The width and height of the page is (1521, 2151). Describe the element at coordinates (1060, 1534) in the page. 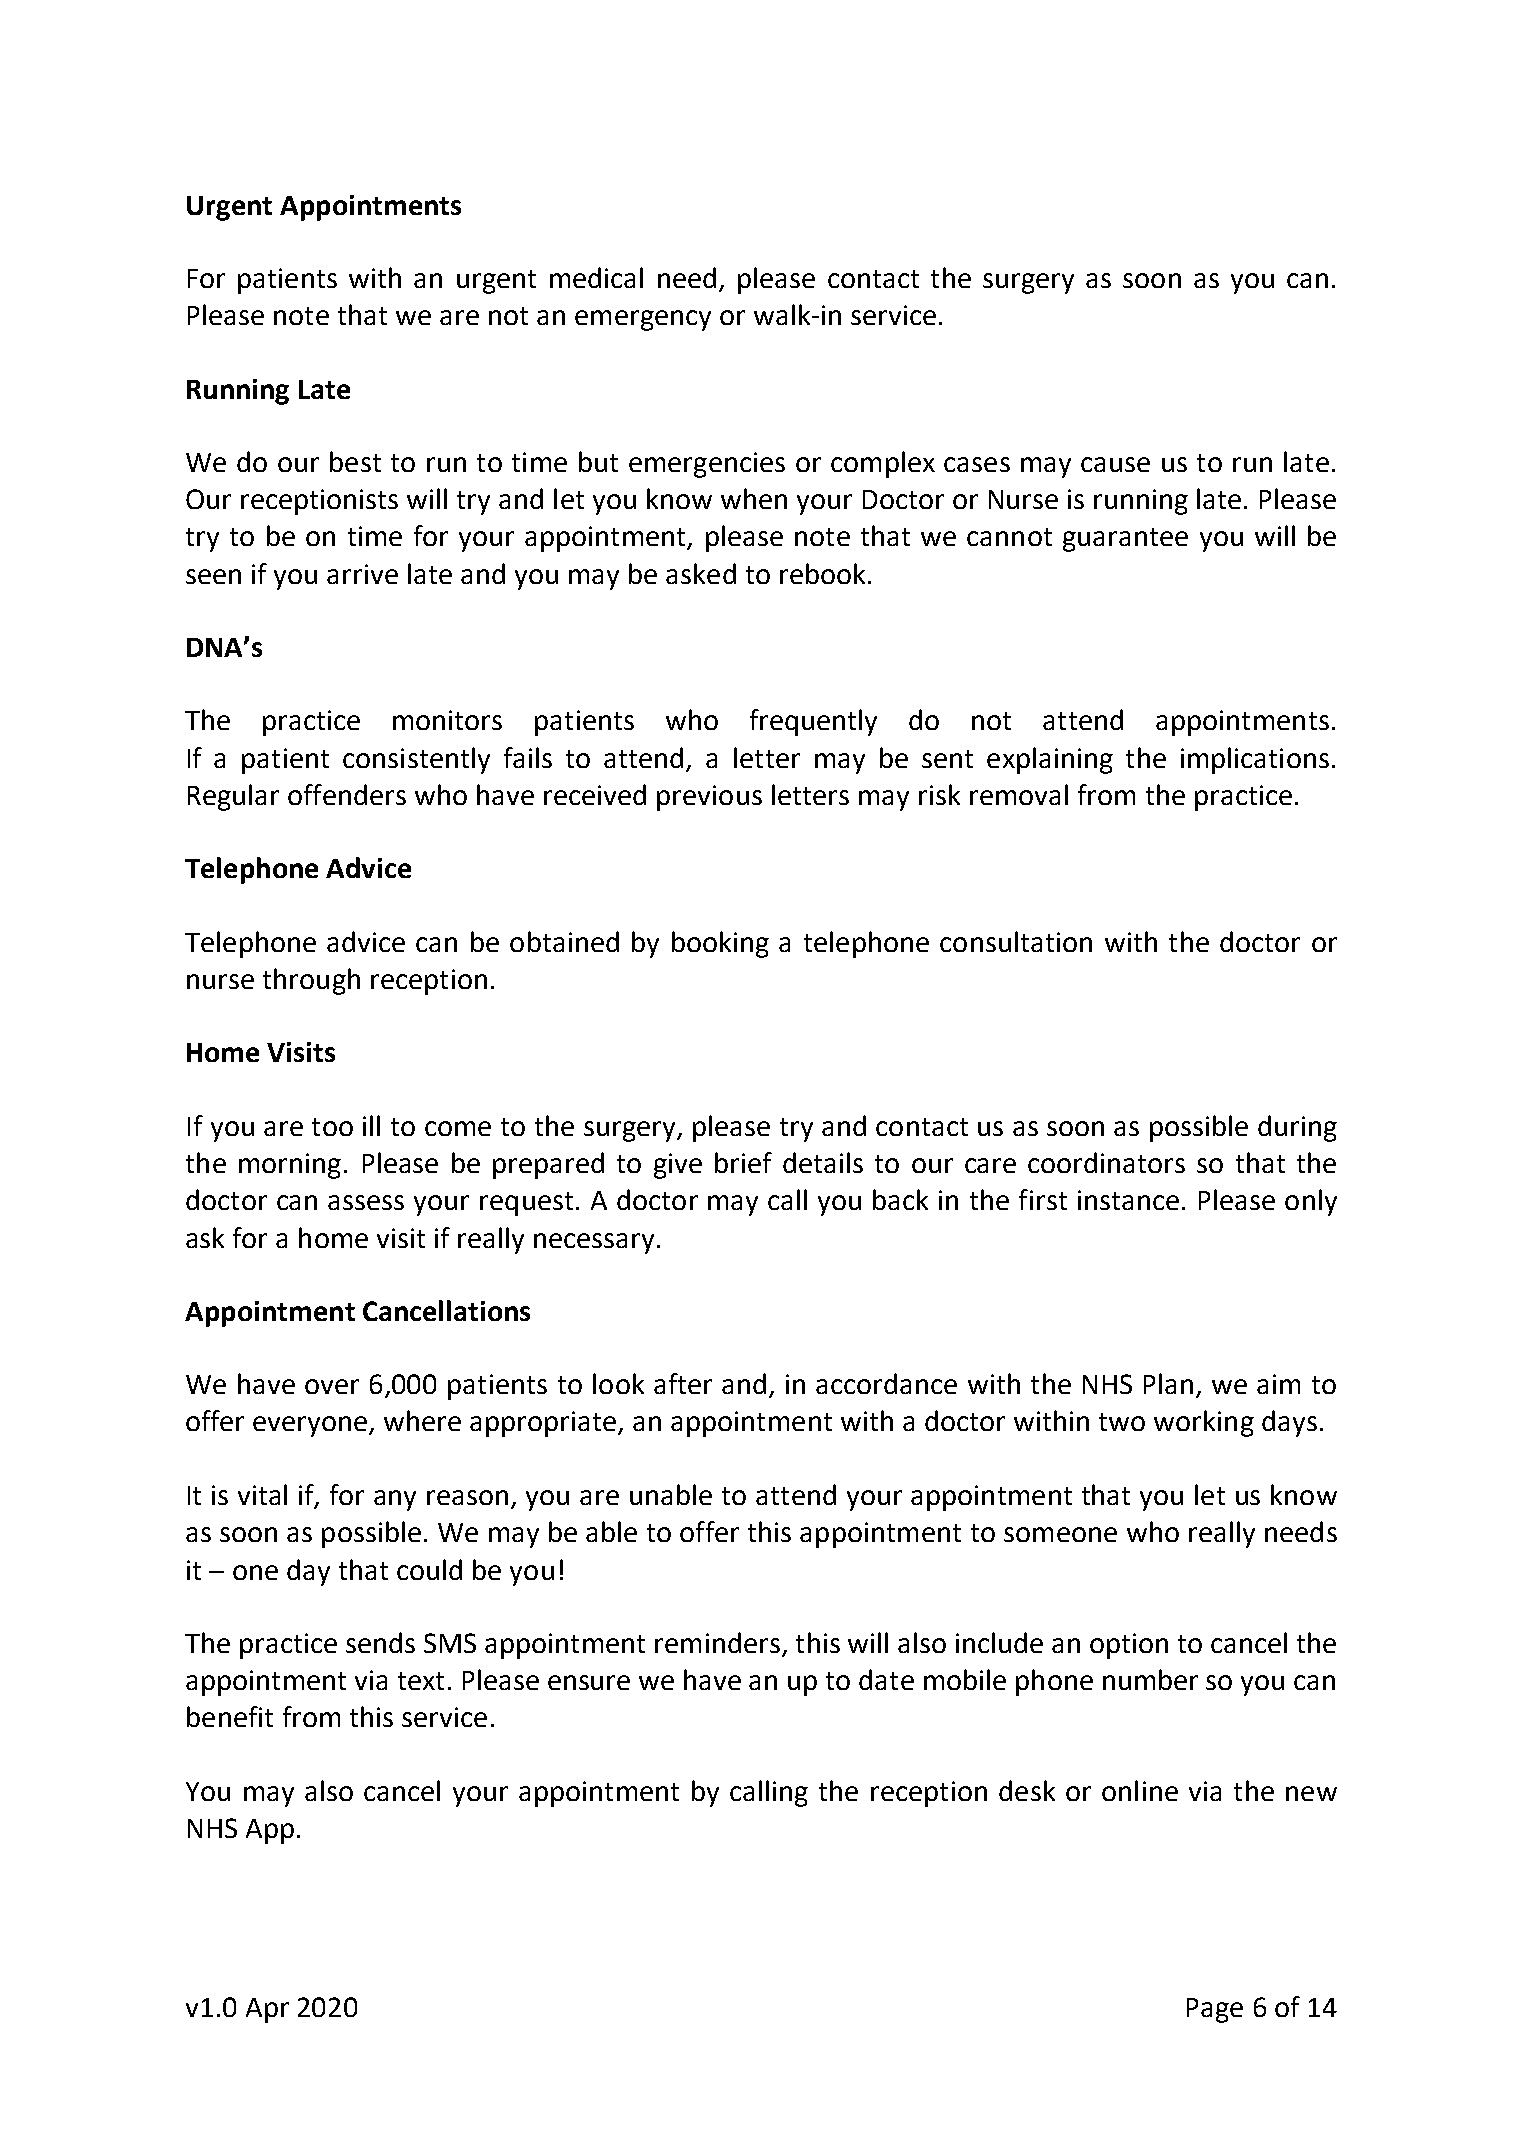

I see `someone` at that location.
